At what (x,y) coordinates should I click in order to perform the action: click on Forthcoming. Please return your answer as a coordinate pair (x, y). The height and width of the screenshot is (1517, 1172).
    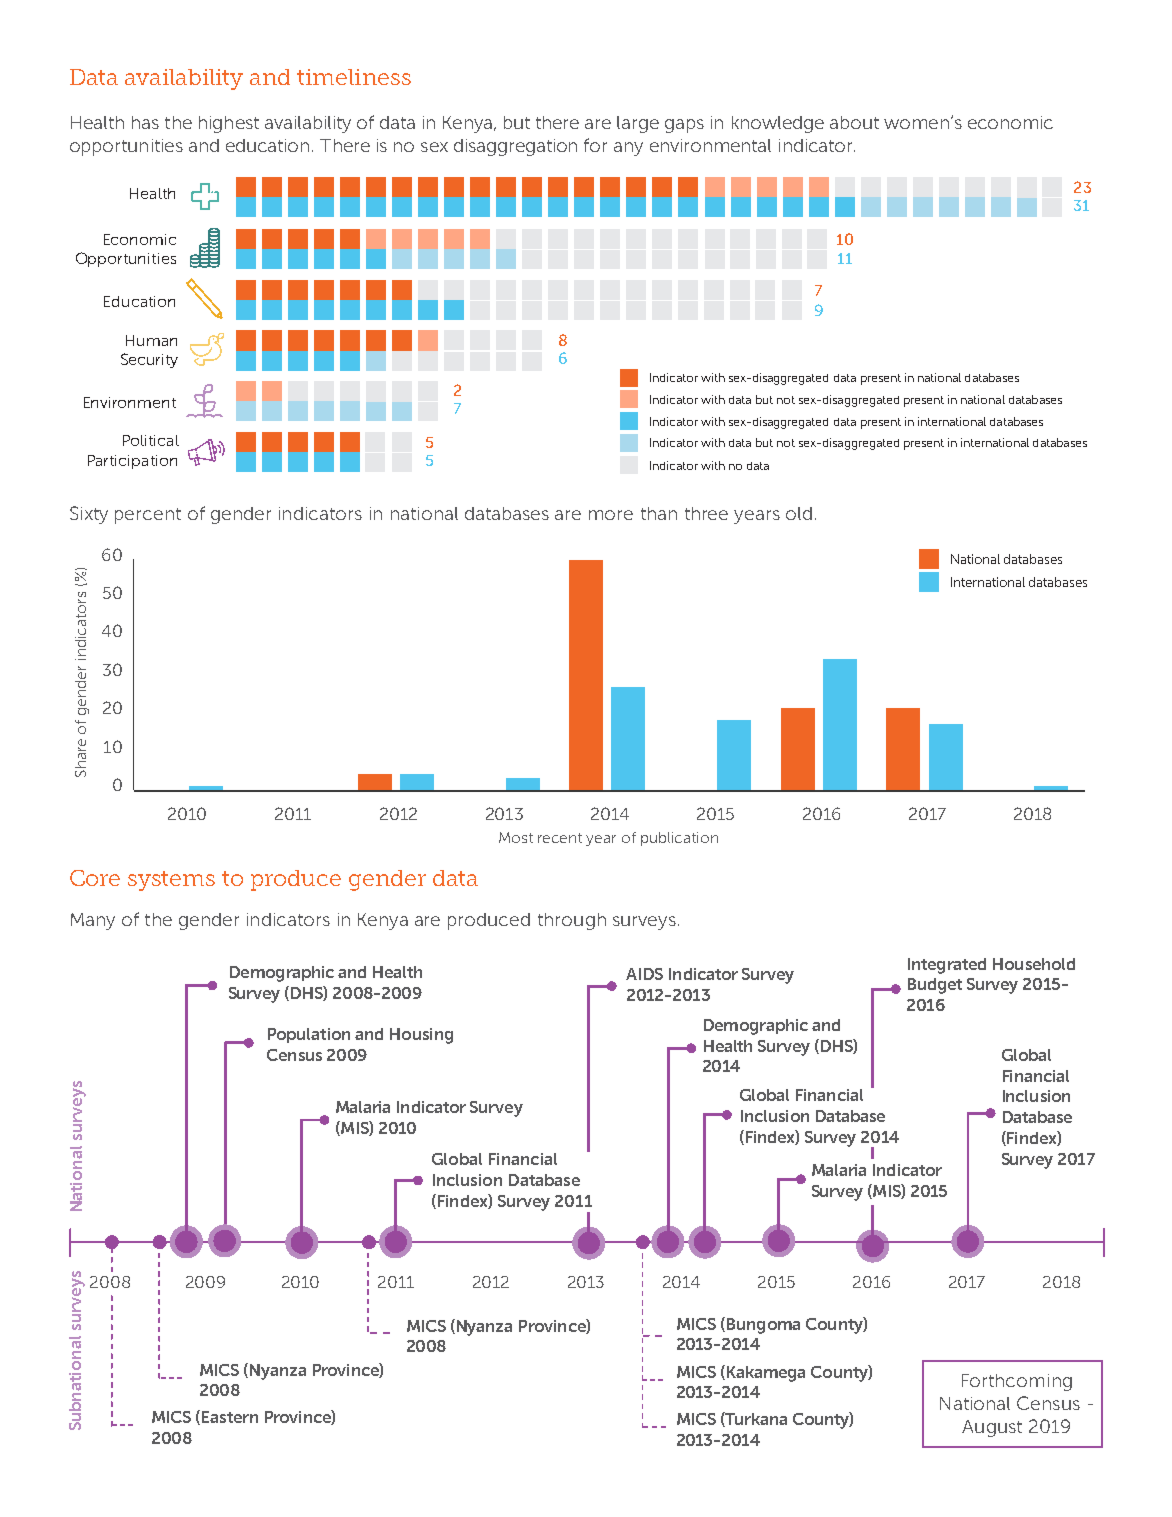
    Looking at the image, I should click on (1017, 1382).
